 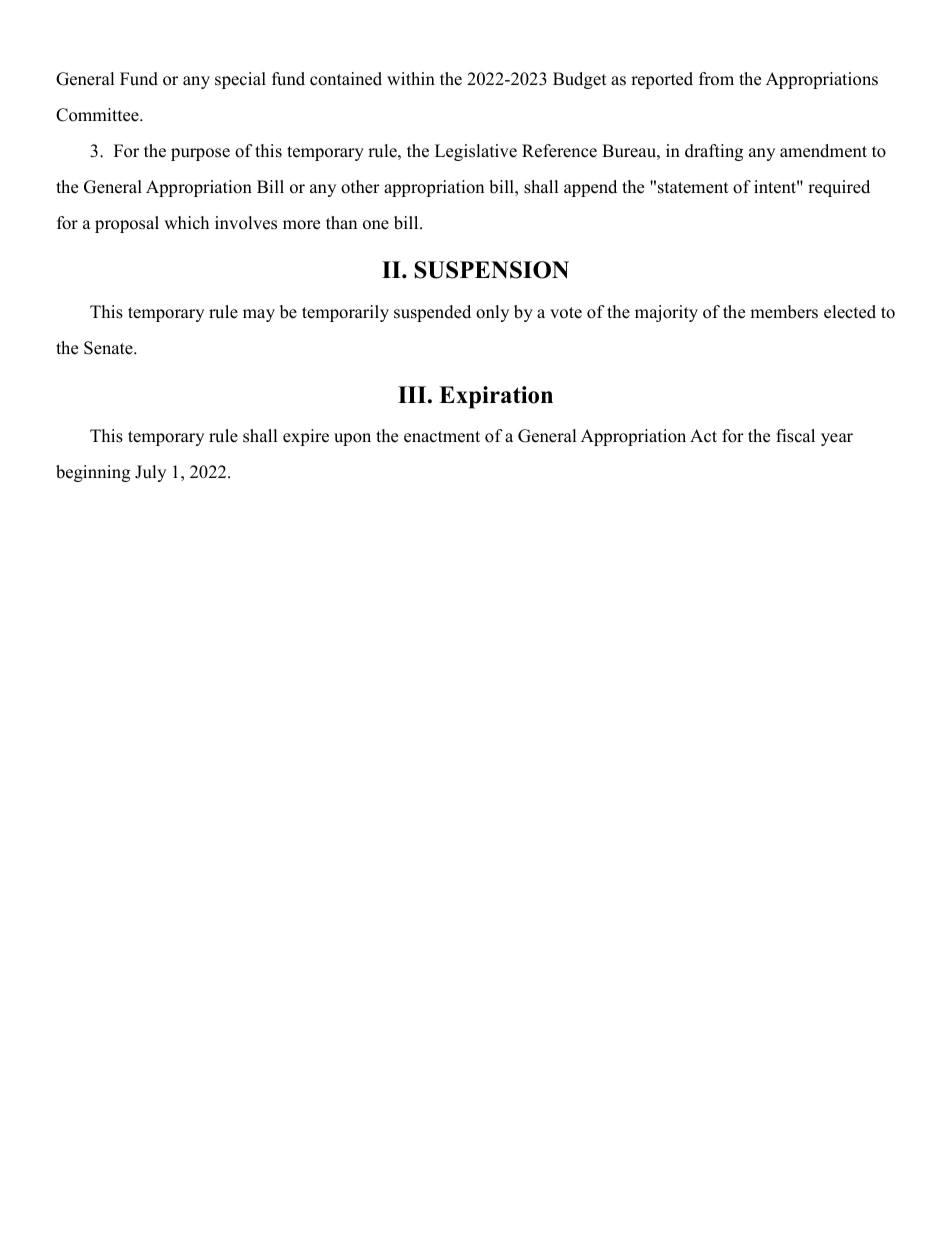 What do you see at coordinates (442, 437) in the screenshot?
I see `enactment` at bounding box center [442, 437].
